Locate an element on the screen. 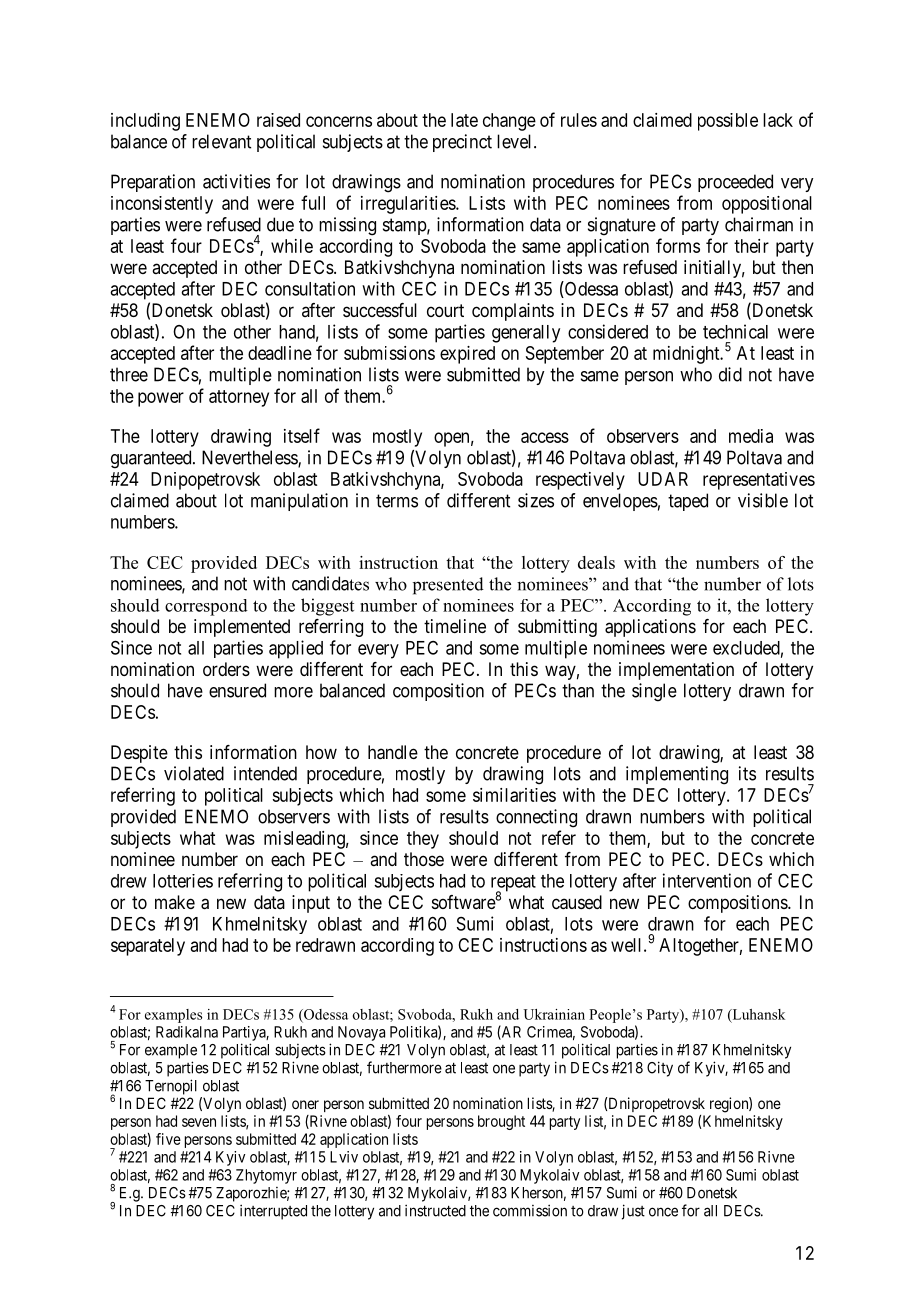 This screenshot has width=924, height=1308. five is located at coordinates (168, 1139).
